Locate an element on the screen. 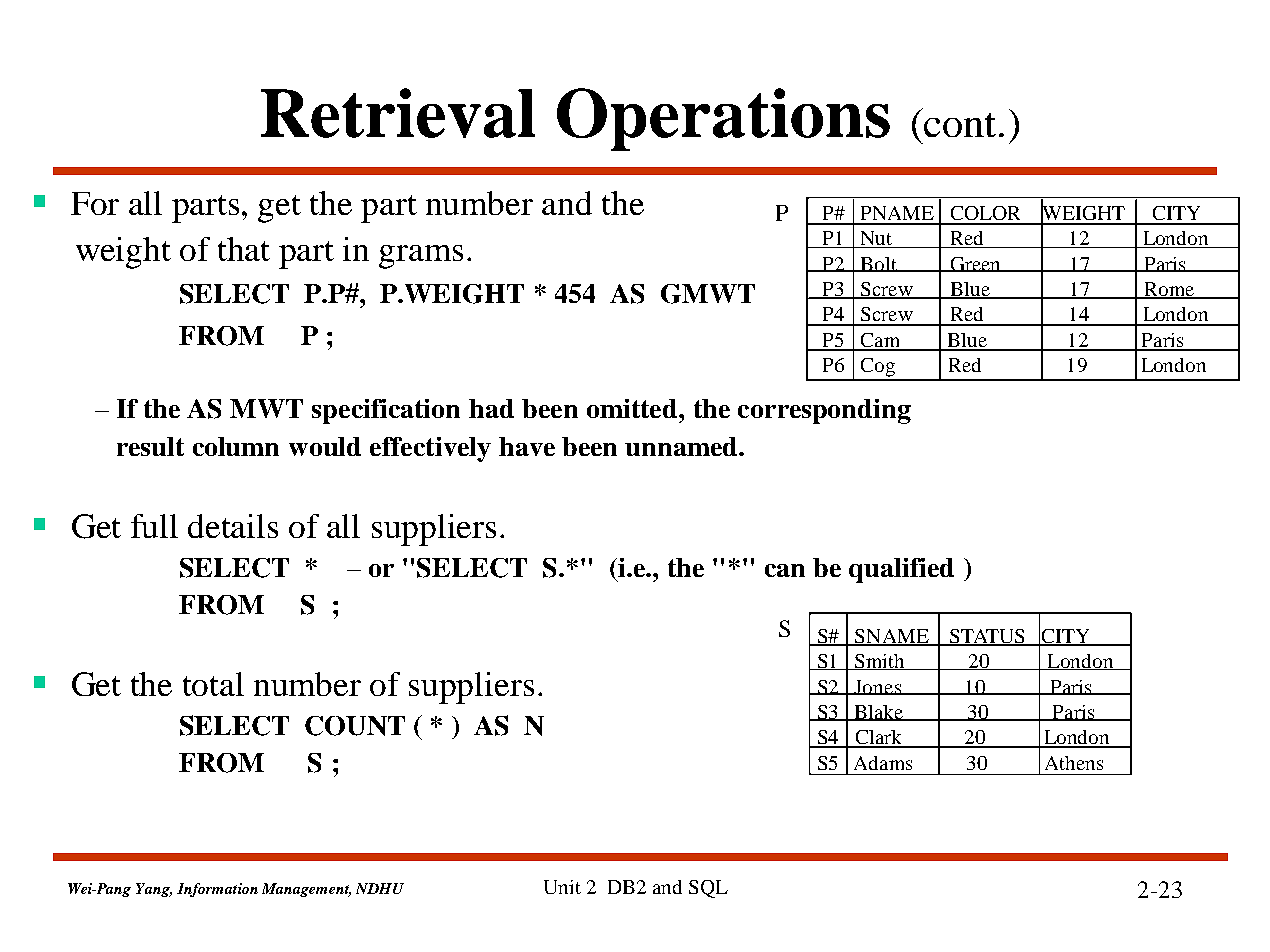  SQL is located at coordinates (708, 889).
